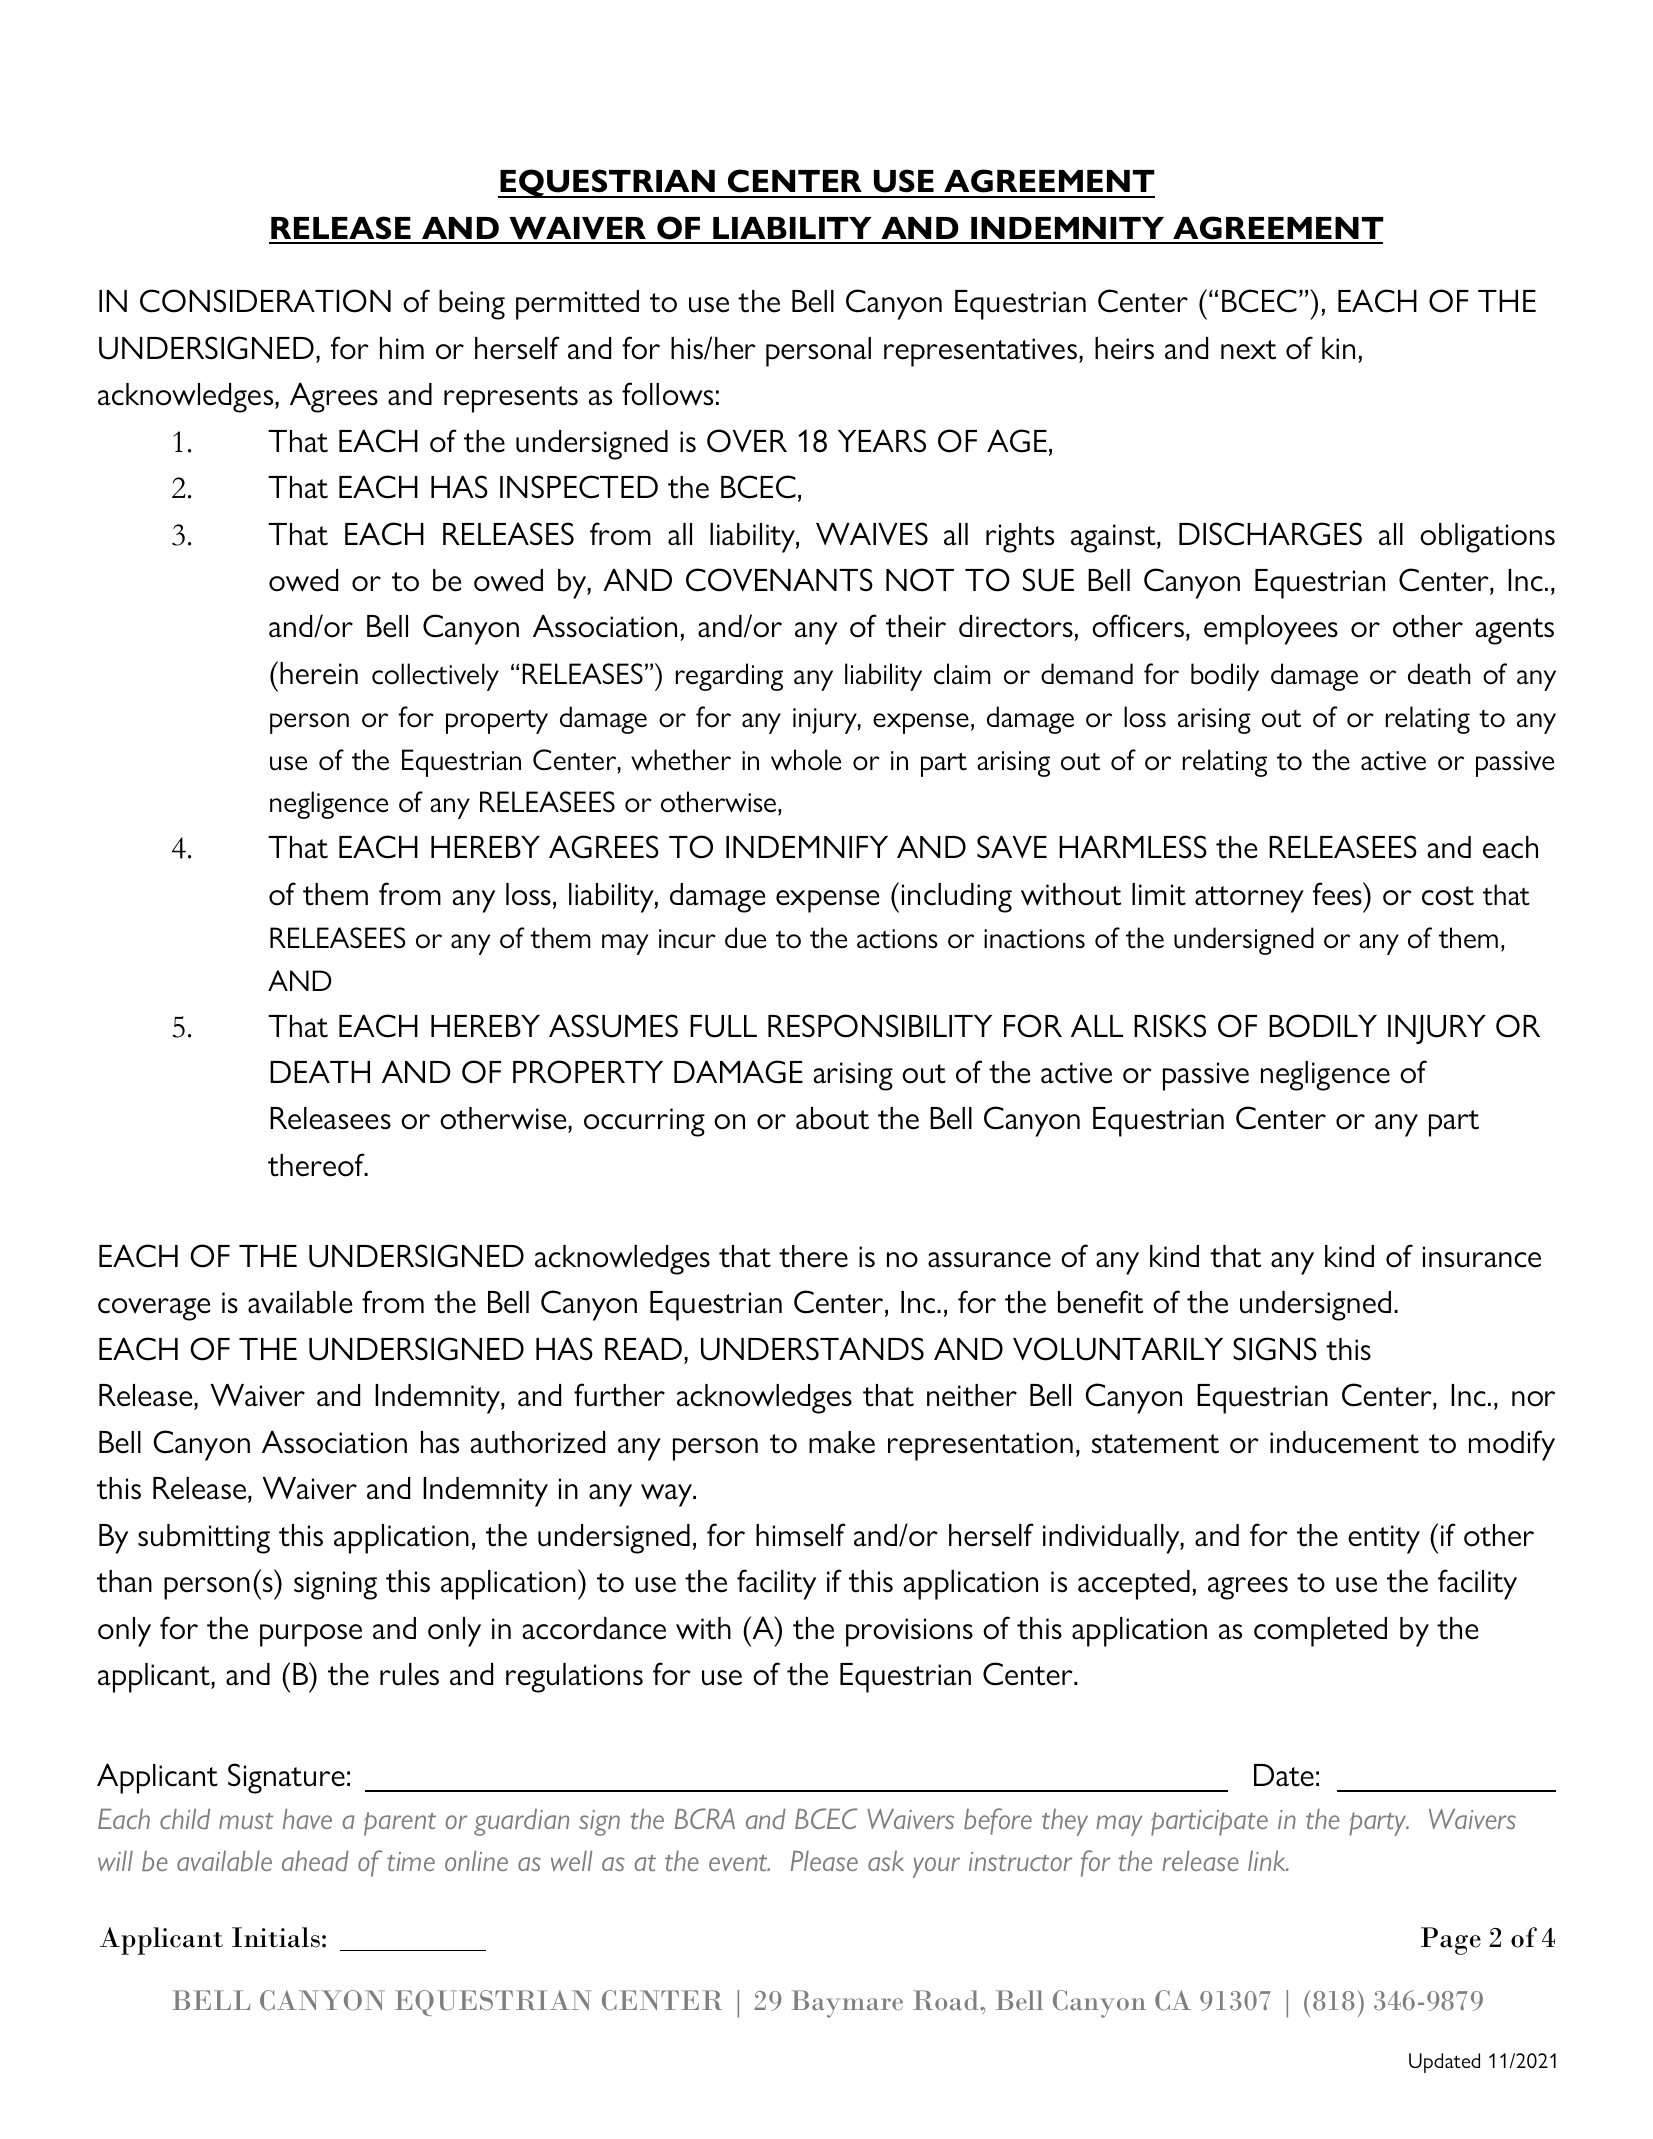 This page has height=2139, width=1653. What do you see at coordinates (204, 1539) in the page?
I see `submitting` at bounding box center [204, 1539].
